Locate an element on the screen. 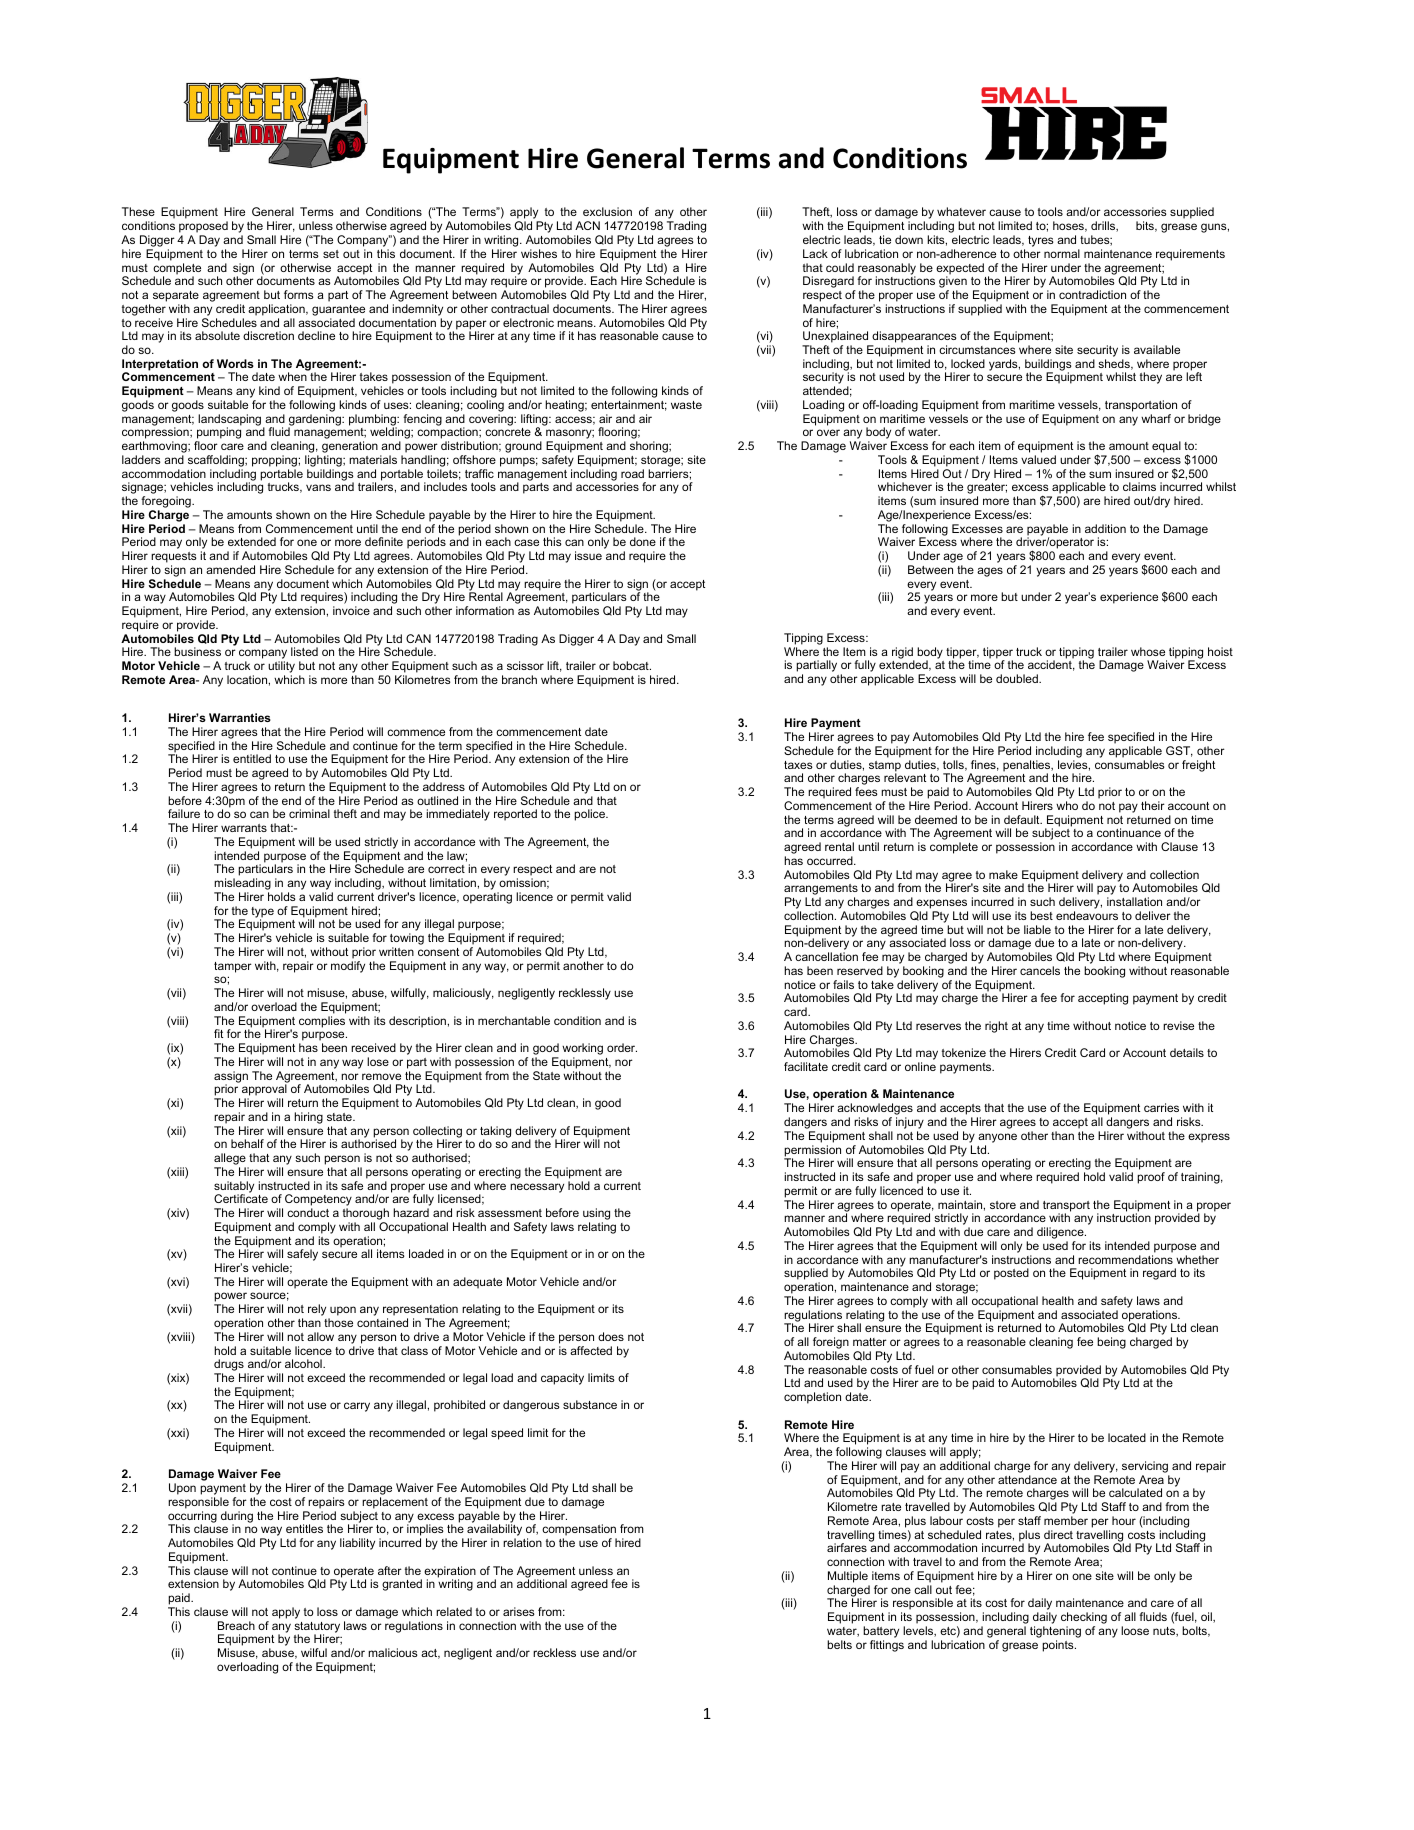  Warranties is located at coordinates (240, 717).
